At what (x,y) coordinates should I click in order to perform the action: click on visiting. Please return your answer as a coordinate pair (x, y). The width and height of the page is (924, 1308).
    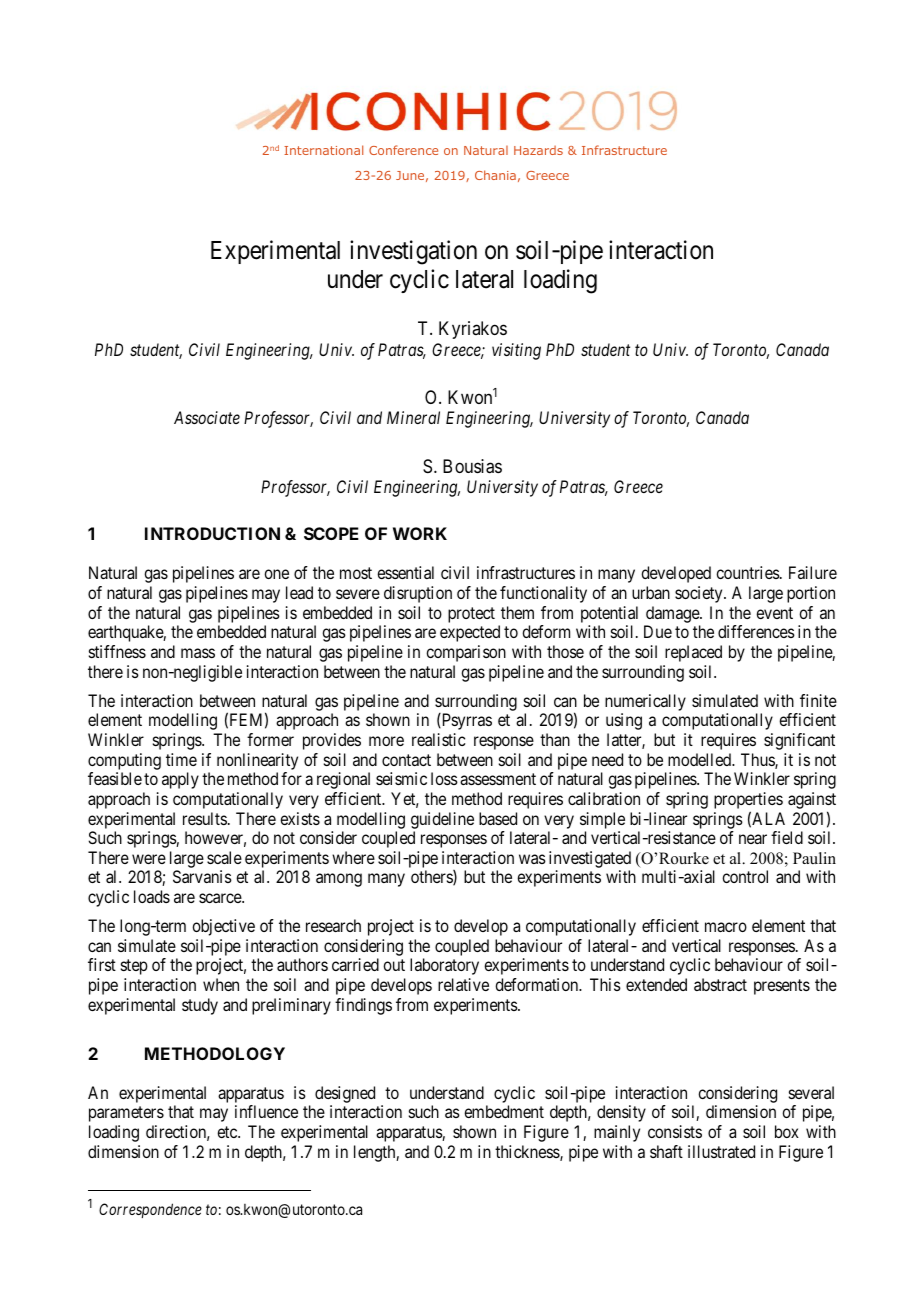
    Looking at the image, I should click on (516, 351).
